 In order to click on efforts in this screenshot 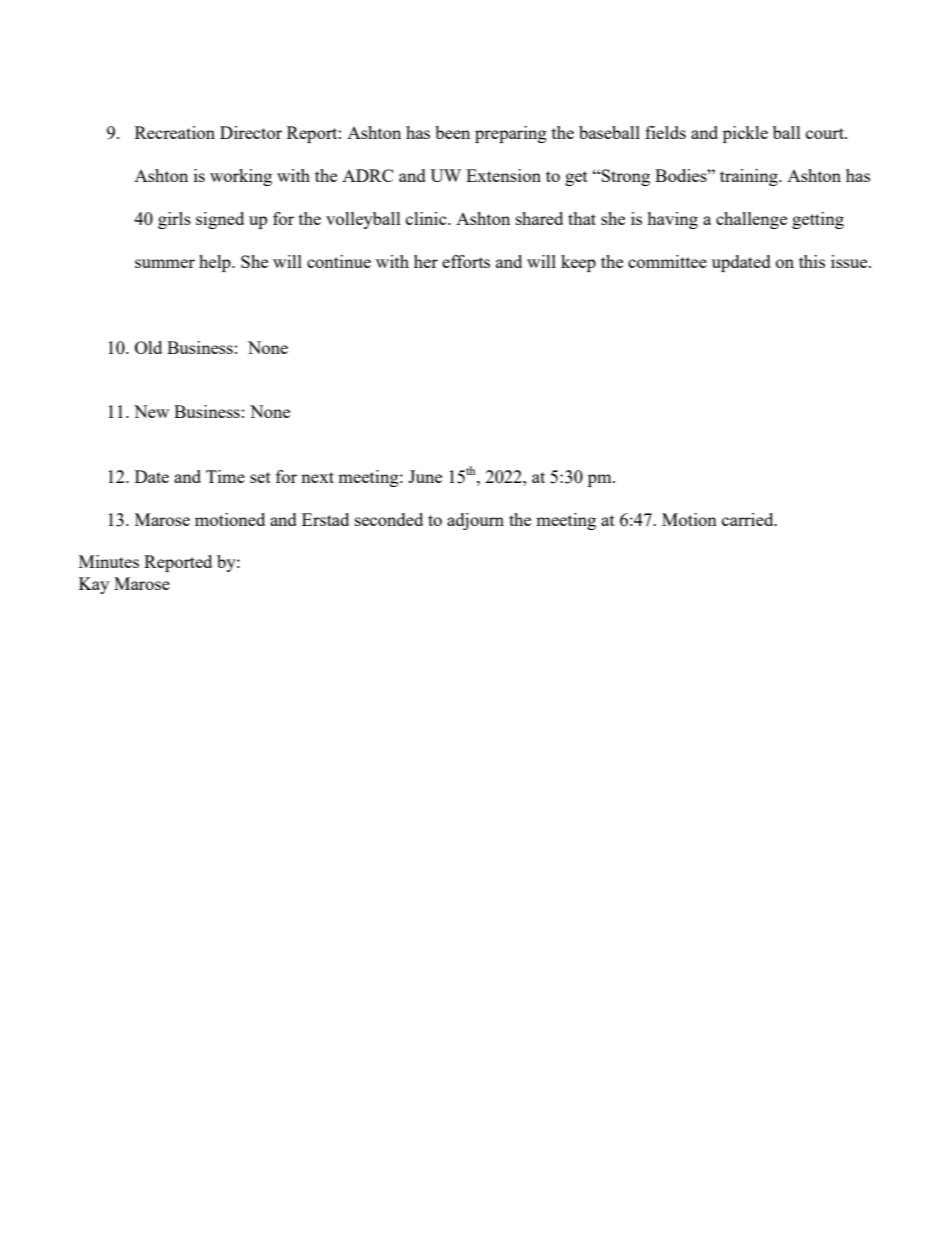, I will do `click(466, 261)`.
